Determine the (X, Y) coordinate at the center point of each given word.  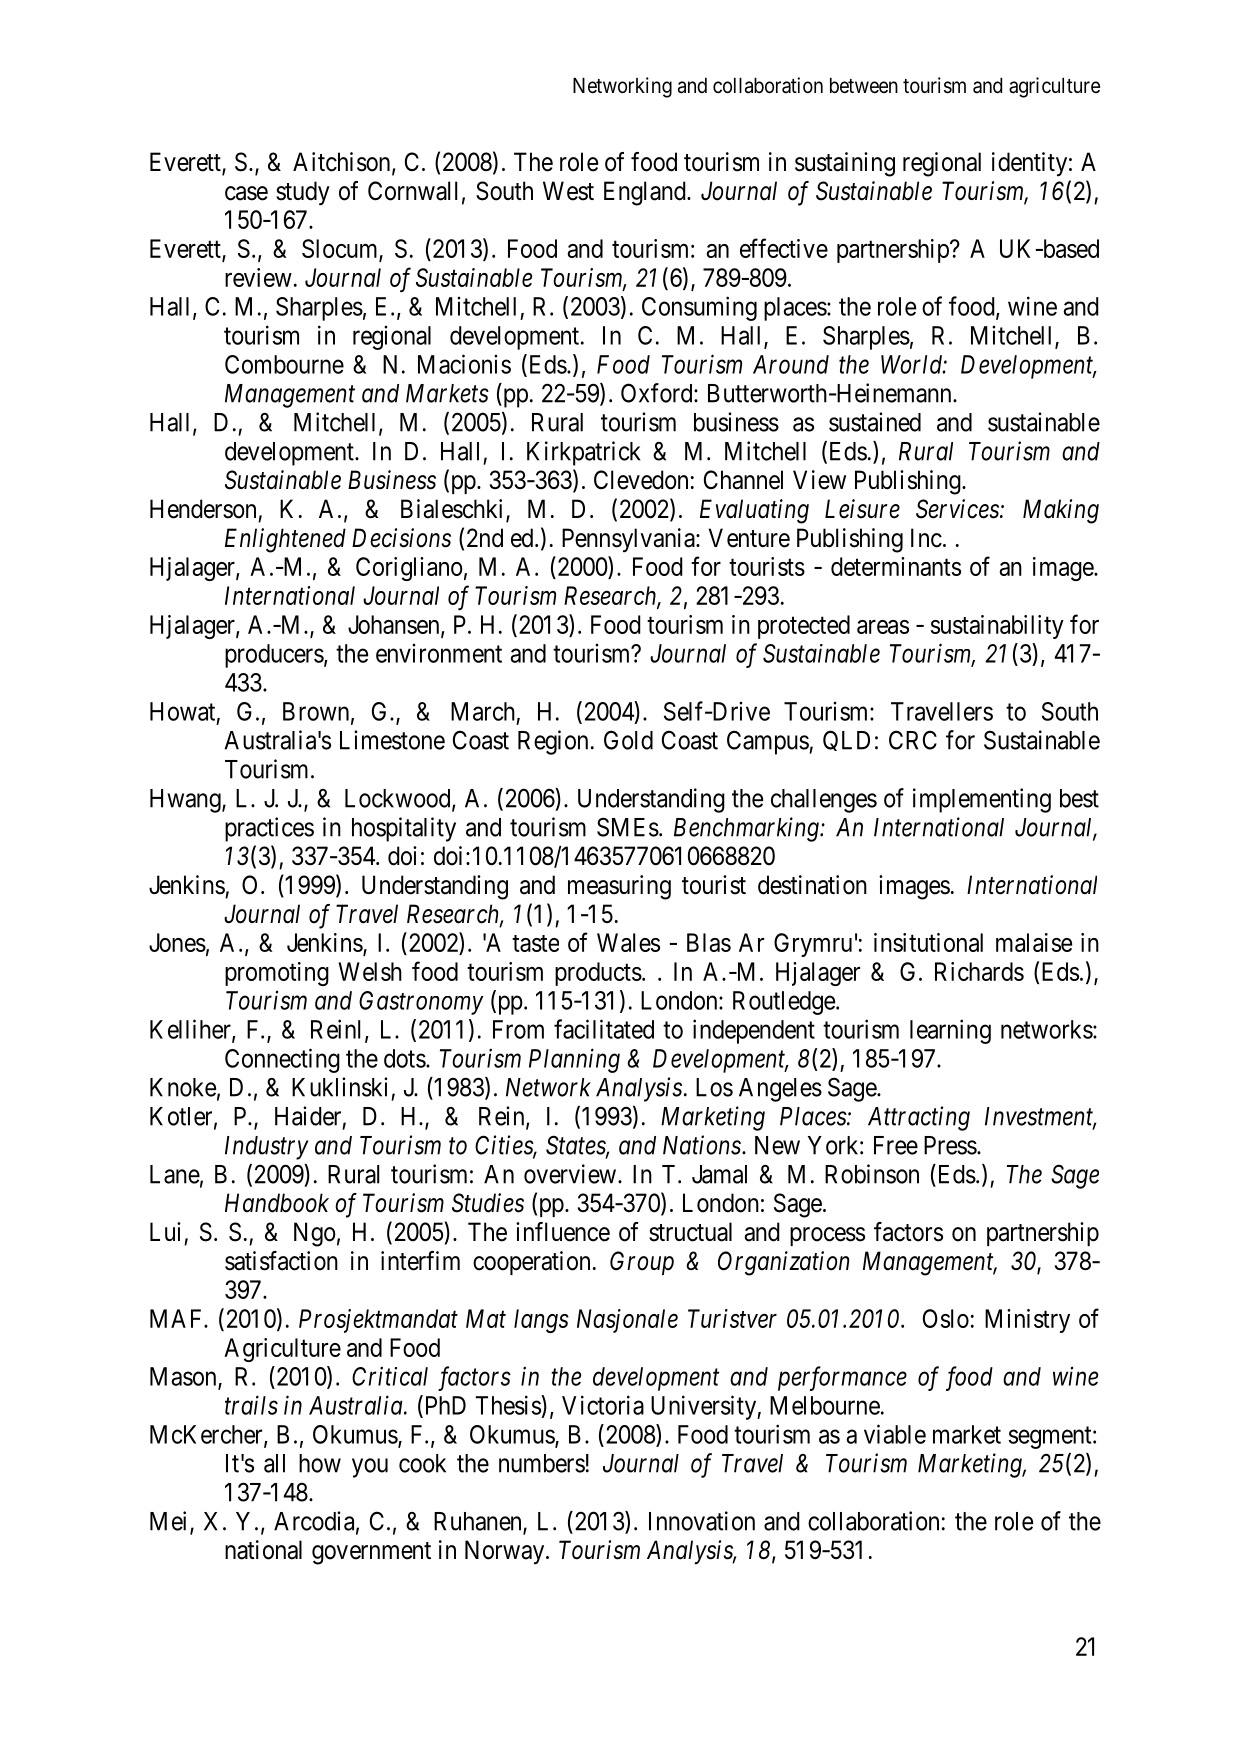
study (303, 193)
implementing (982, 800)
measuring (619, 887)
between (864, 86)
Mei (170, 1522)
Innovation (702, 1521)
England (646, 193)
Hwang (186, 801)
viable (895, 1434)
